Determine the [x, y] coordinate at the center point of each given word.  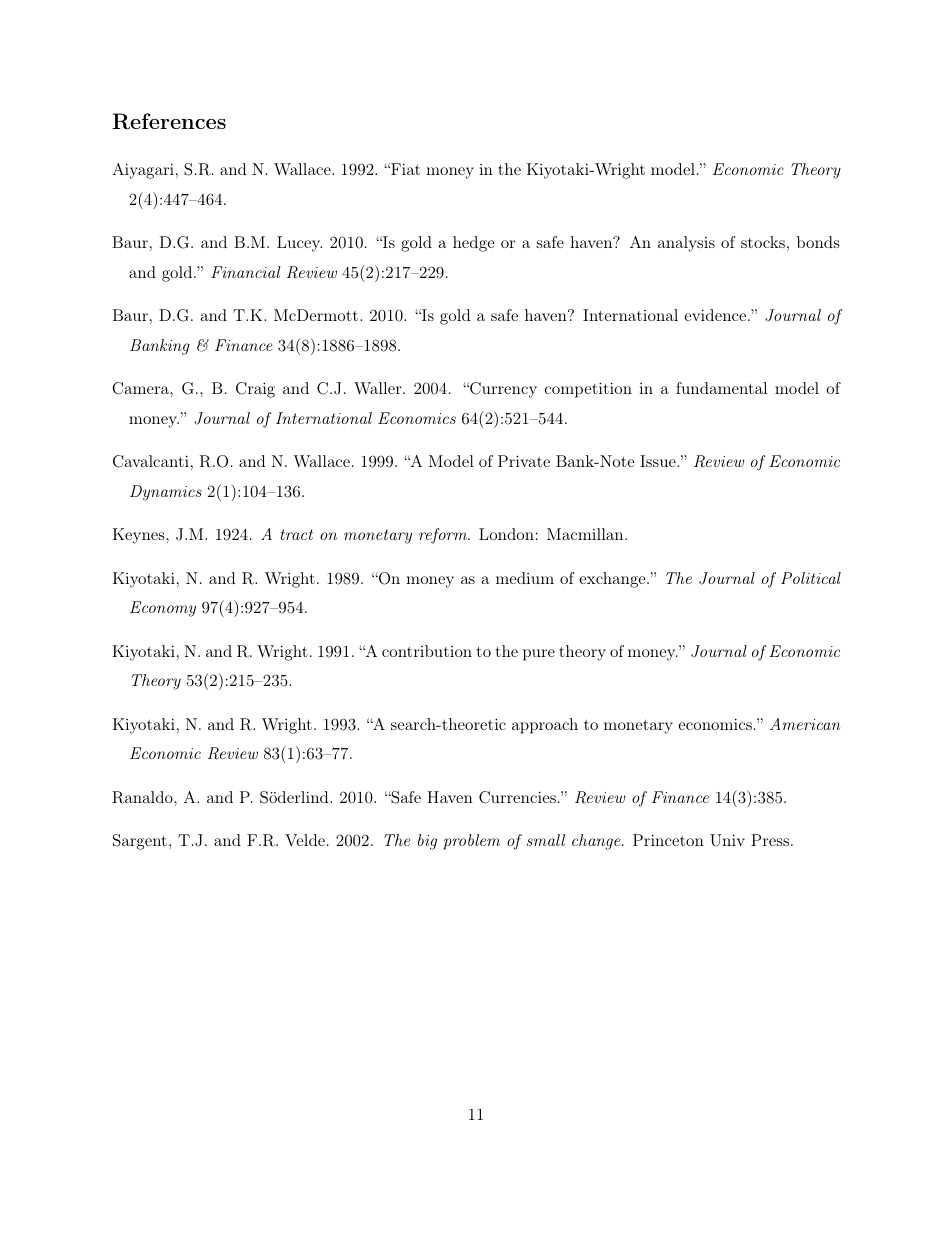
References [169, 121]
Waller [379, 388]
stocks [763, 242]
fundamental [721, 388]
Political [811, 578]
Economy [163, 609]
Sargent [140, 842]
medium [525, 578]
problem [471, 842]
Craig [255, 390]
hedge [473, 244]
